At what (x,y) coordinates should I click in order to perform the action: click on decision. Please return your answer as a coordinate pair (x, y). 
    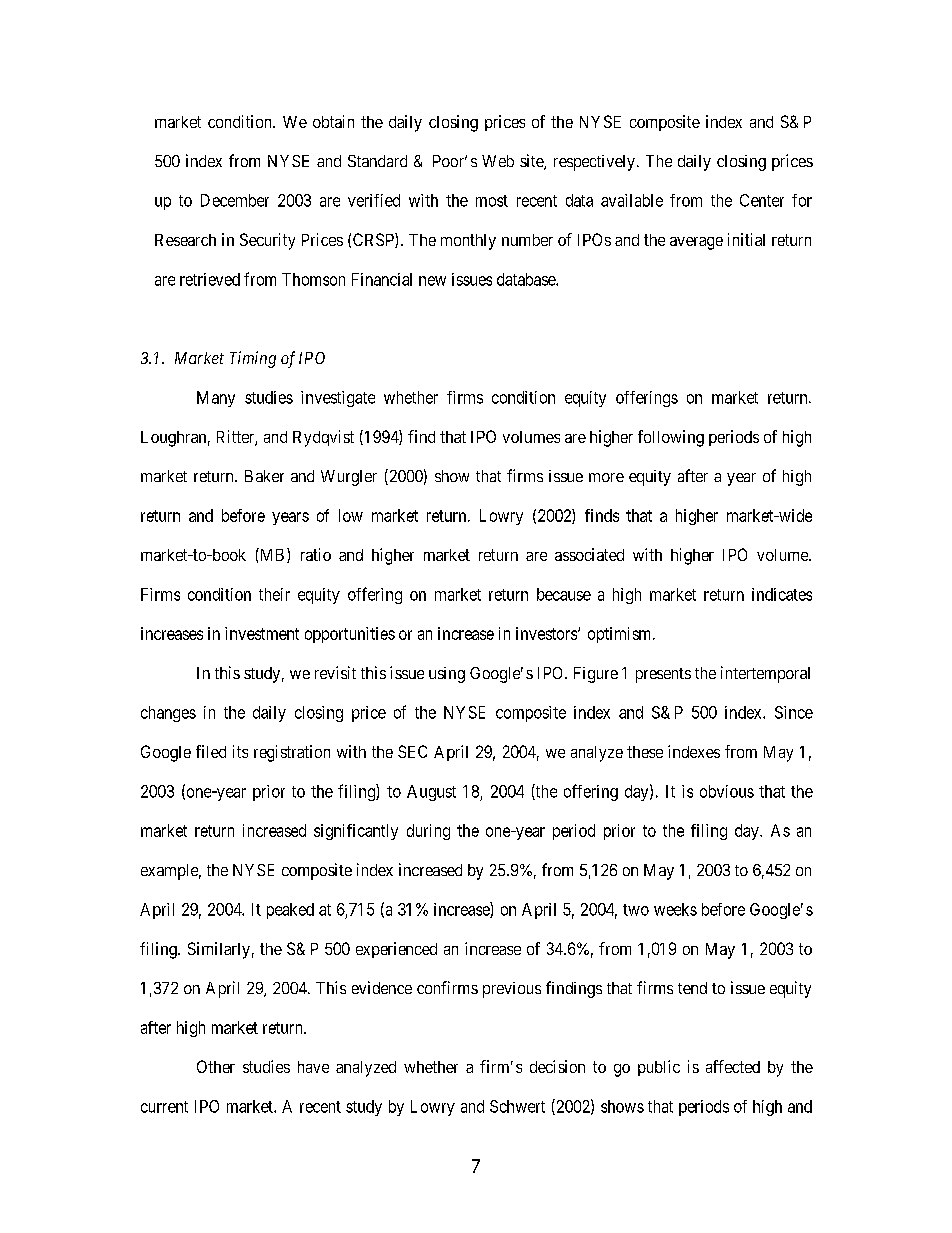
    Looking at the image, I should click on (557, 1066).
